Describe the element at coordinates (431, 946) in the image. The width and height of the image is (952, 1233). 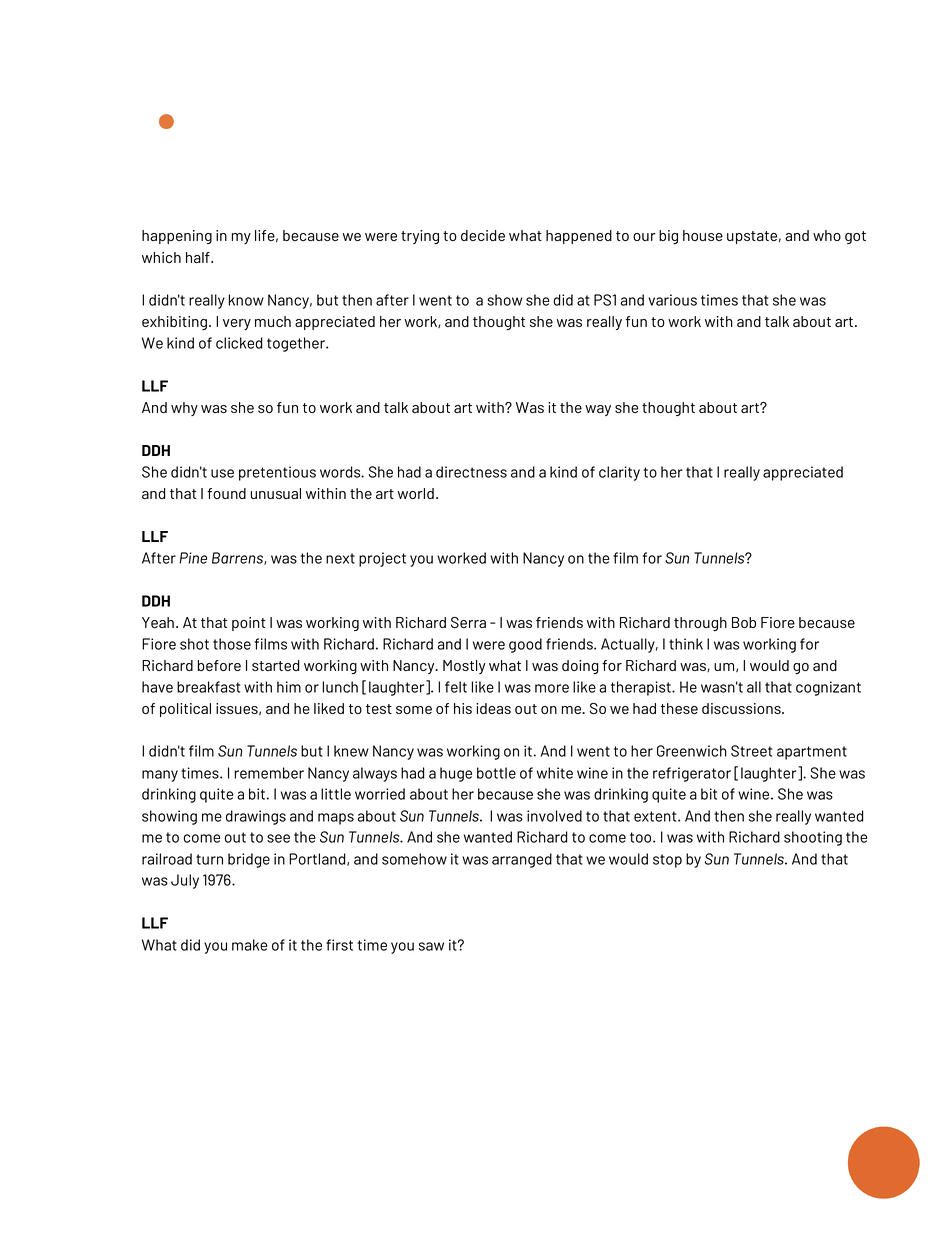
I see `saw` at that location.
